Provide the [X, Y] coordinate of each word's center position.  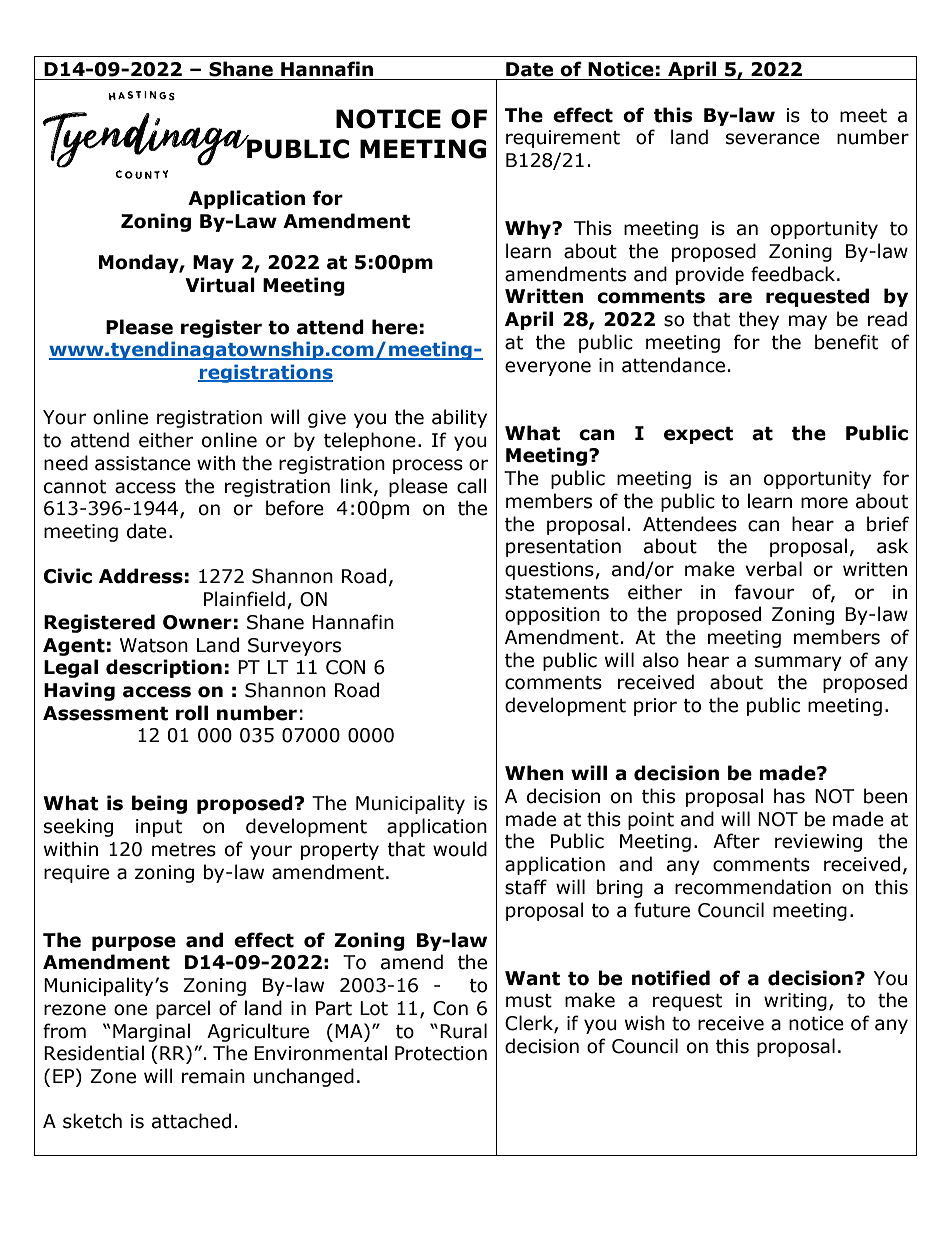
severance [773, 139]
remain [213, 1076]
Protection [441, 1053]
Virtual [220, 285]
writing [795, 1002]
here [395, 327]
